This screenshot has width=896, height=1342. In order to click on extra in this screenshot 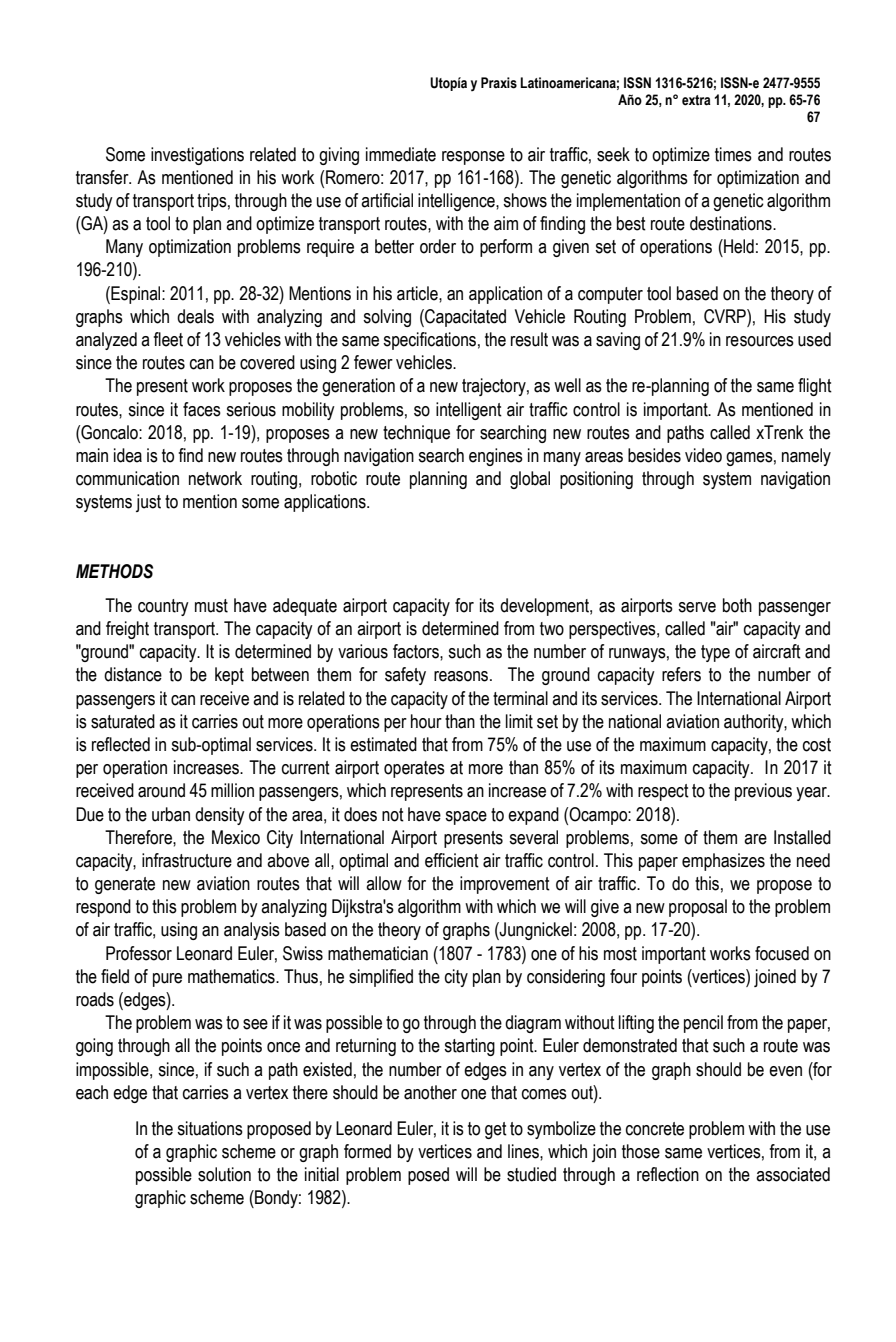, I will do `click(696, 100)`.
